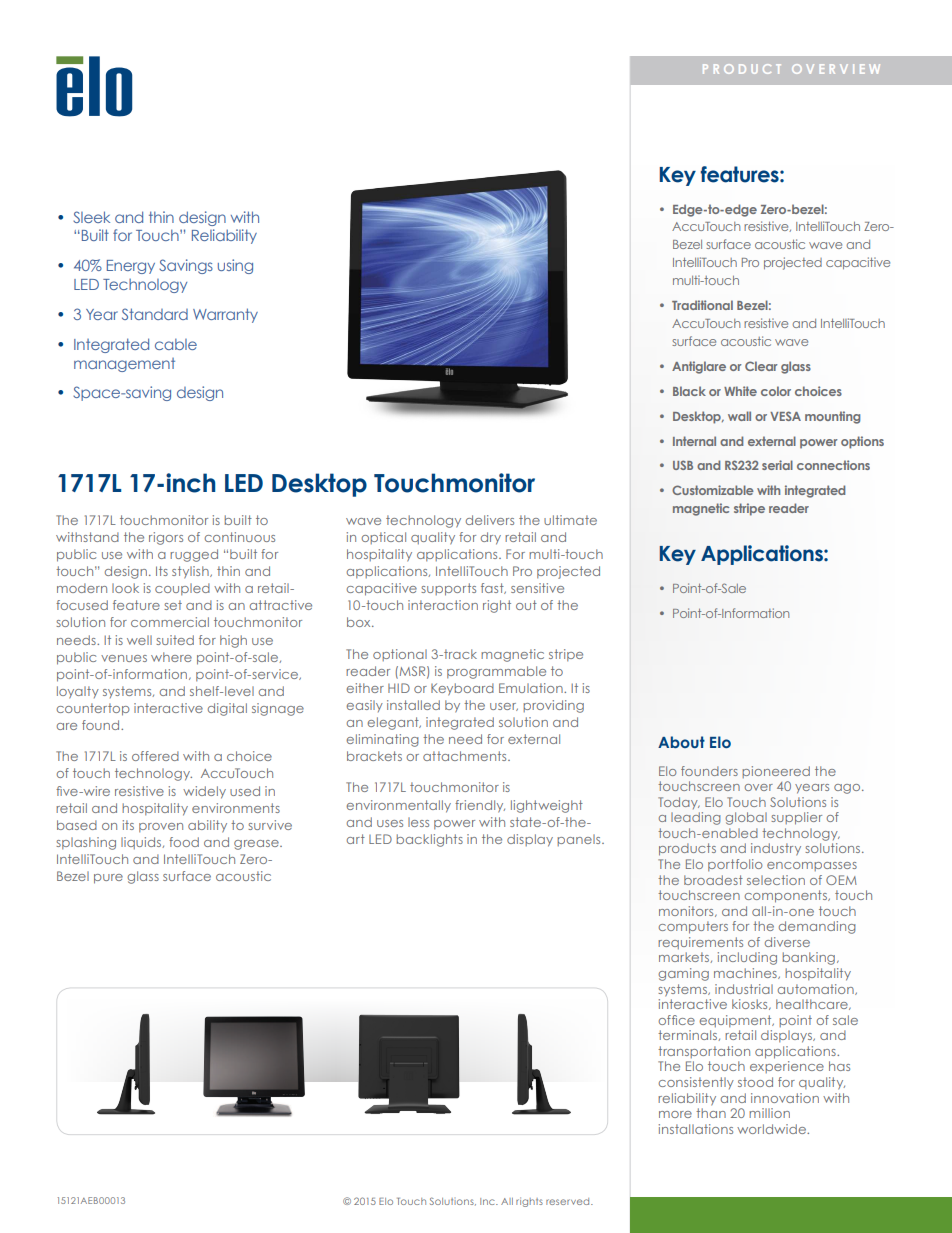 The height and width of the screenshot is (1233, 952). What do you see at coordinates (675, 1114) in the screenshot?
I see `more` at bounding box center [675, 1114].
